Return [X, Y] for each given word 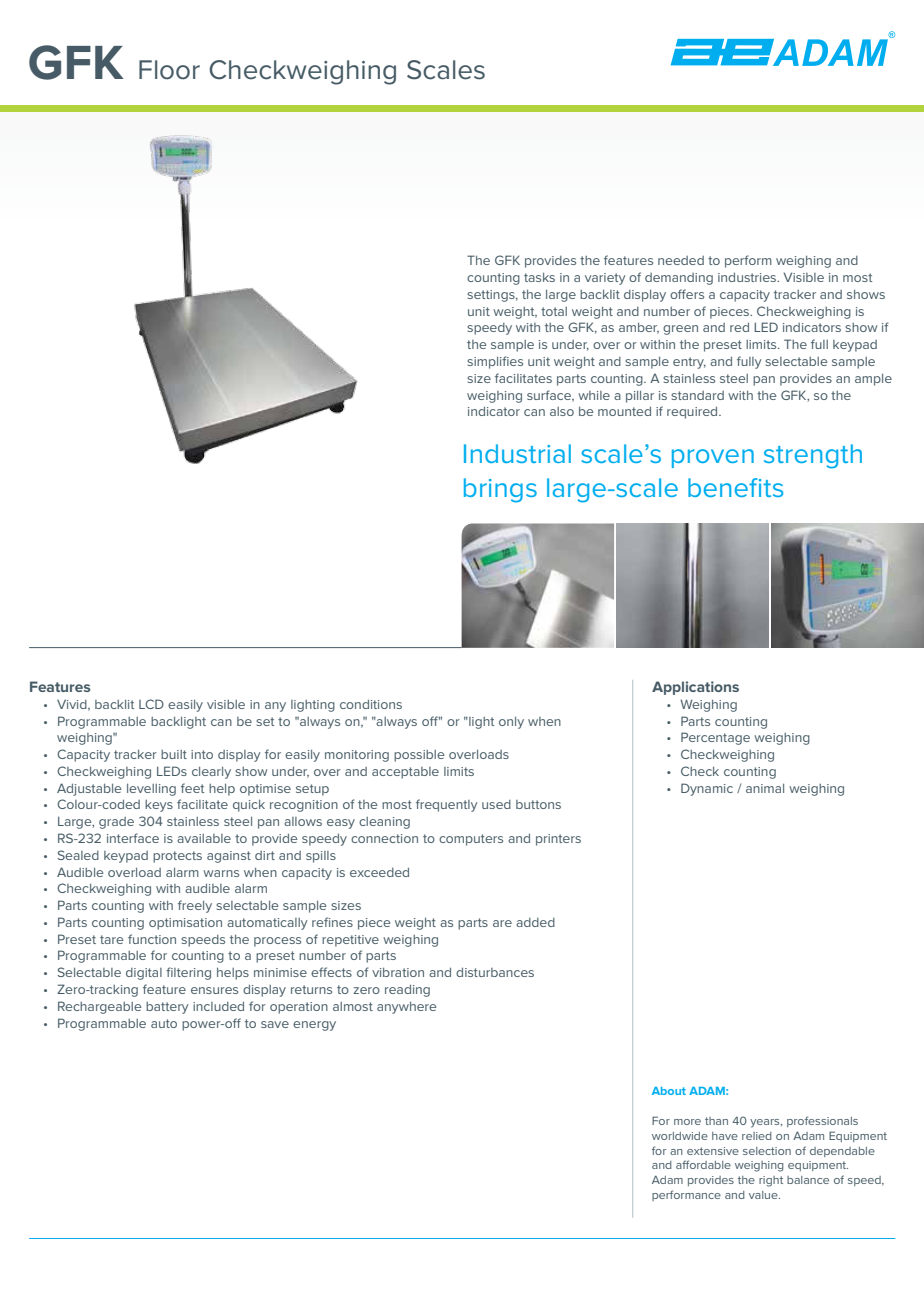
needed [681, 260]
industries [748, 277]
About [669, 1091]
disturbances [495, 972]
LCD [151, 704]
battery [167, 1008]
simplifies [495, 362]
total [554, 311]
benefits [735, 487]
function [152, 939]
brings [500, 490]
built [174, 754]
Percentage [715, 738]
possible [419, 756]
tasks [539, 277]
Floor [169, 70]
